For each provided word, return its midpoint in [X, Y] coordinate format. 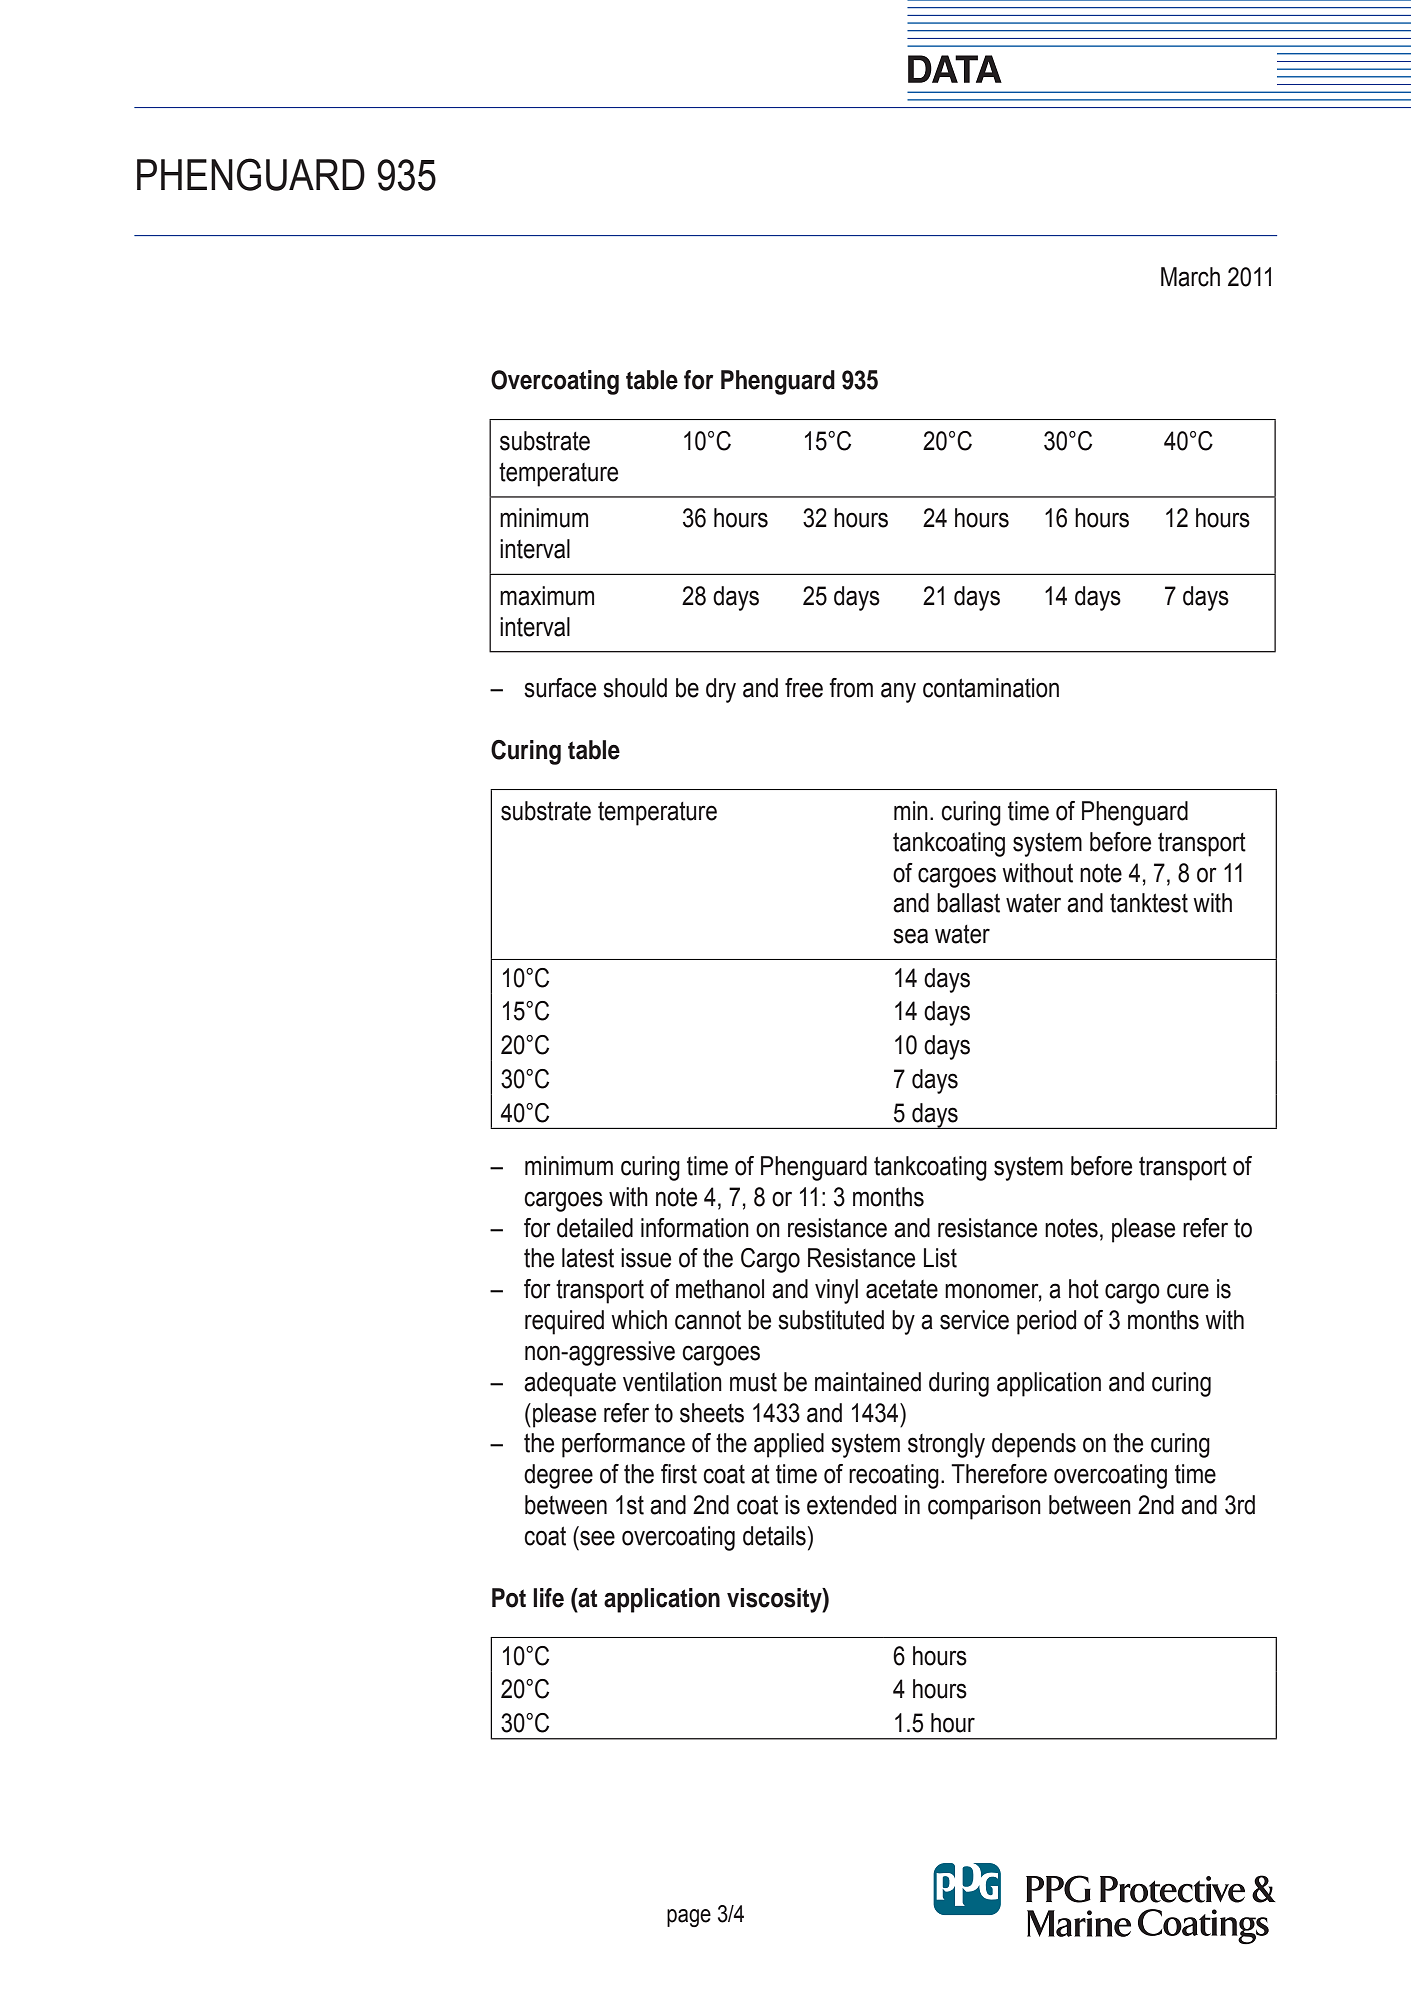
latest [588, 1258]
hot [1084, 1289]
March [1190, 277]
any [898, 692]
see [597, 1538]
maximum [547, 596]
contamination [991, 688]
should [635, 688]
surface [560, 688]
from [851, 688]
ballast [968, 903]
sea [910, 936]
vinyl [836, 1291]
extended [851, 1505]
